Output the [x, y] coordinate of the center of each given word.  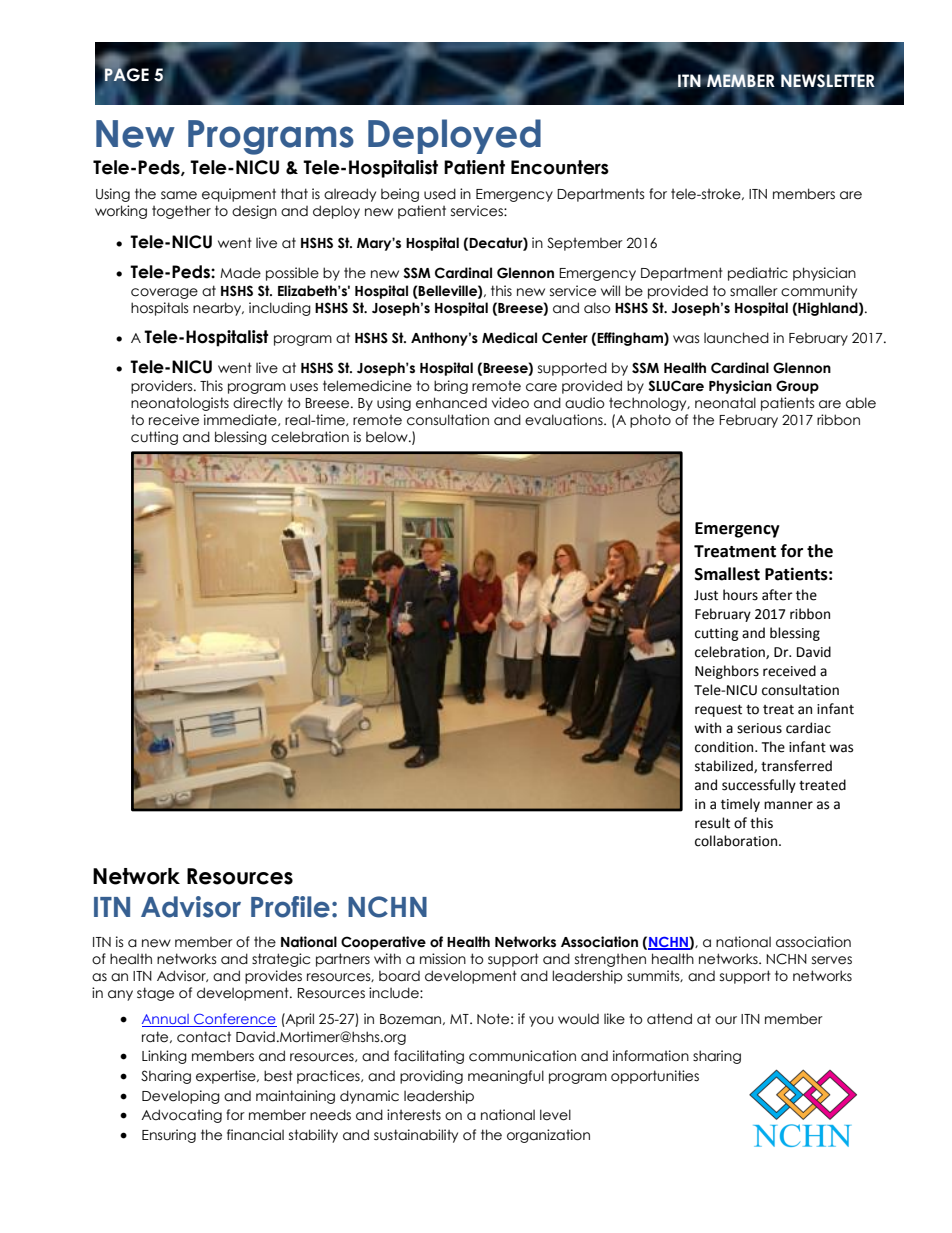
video [510, 403]
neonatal [725, 403]
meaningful [506, 1077]
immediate [241, 420]
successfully [759, 786]
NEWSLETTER [828, 82]
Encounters [560, 167]
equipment [239, 195]
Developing [181, 1097]
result [712, 823]
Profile [290, 907]
